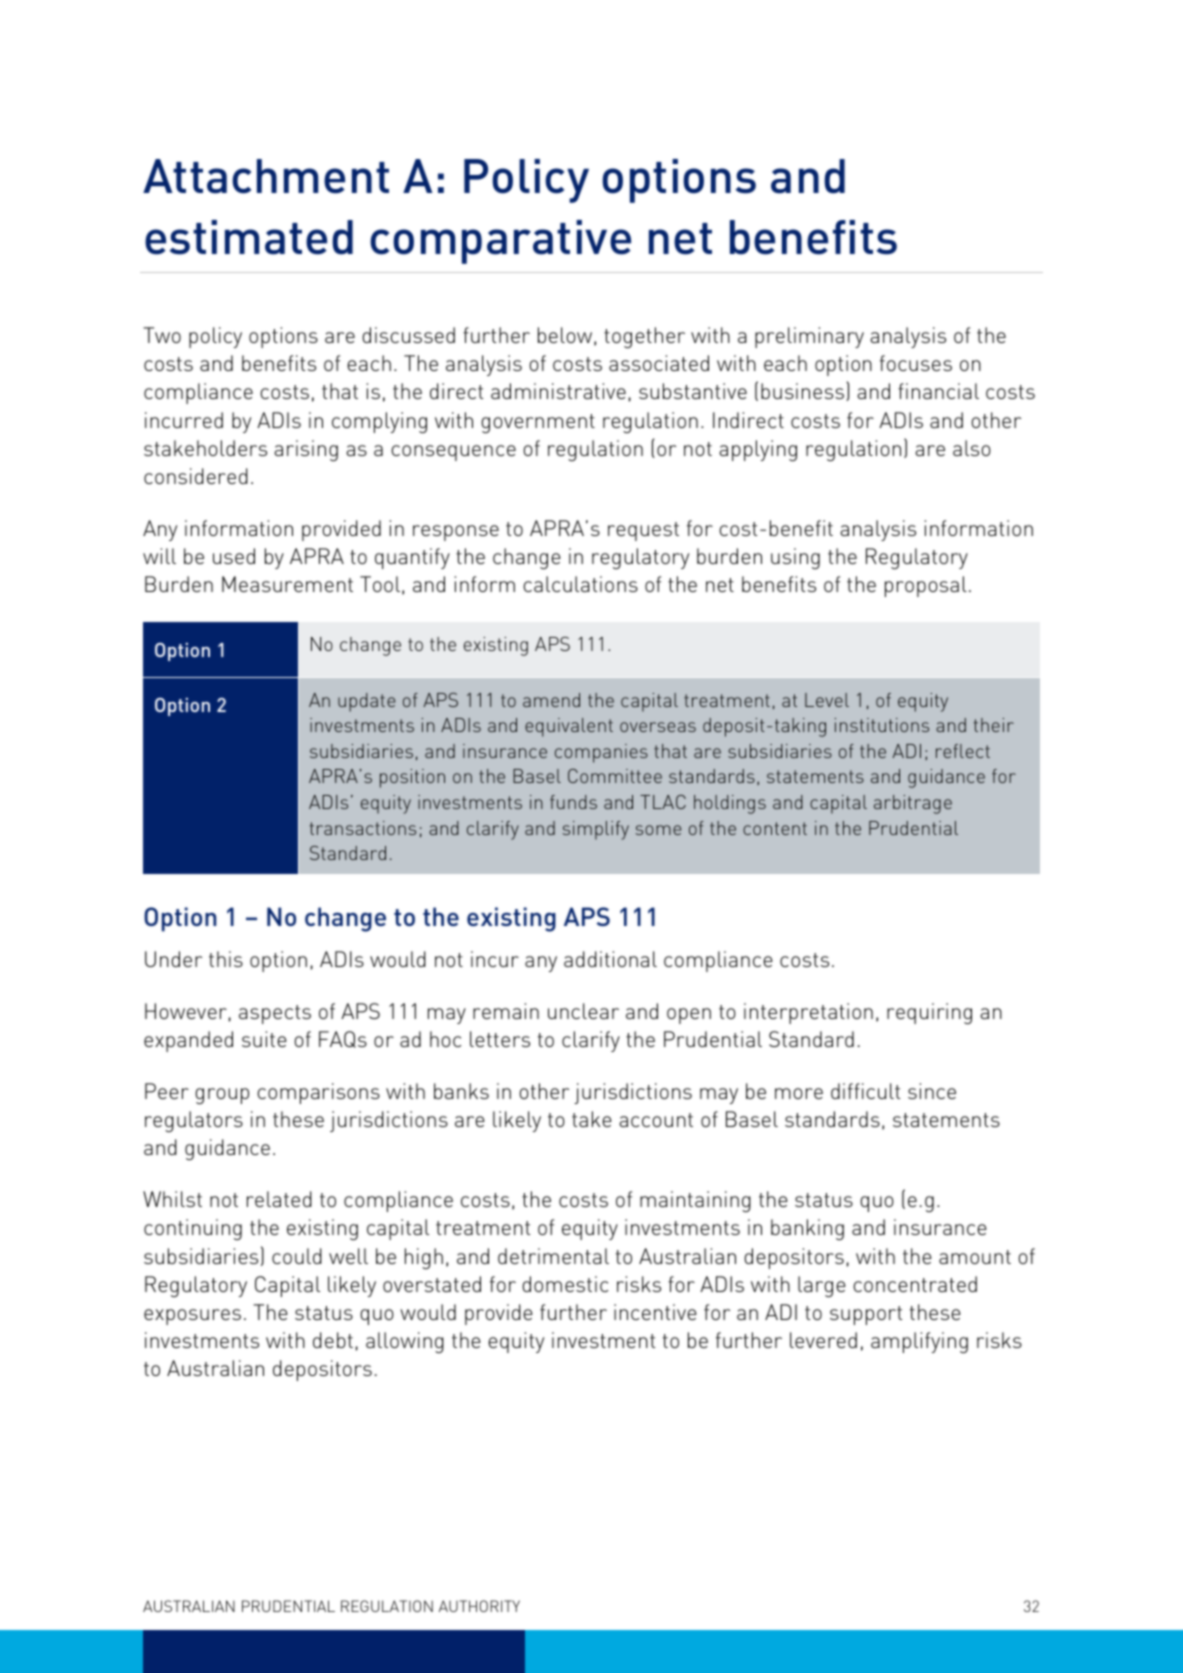 Image resolution: width=1183 pixels, height=1673 pixels. I want to click on AUTHORITY, so click(479, 1606).
